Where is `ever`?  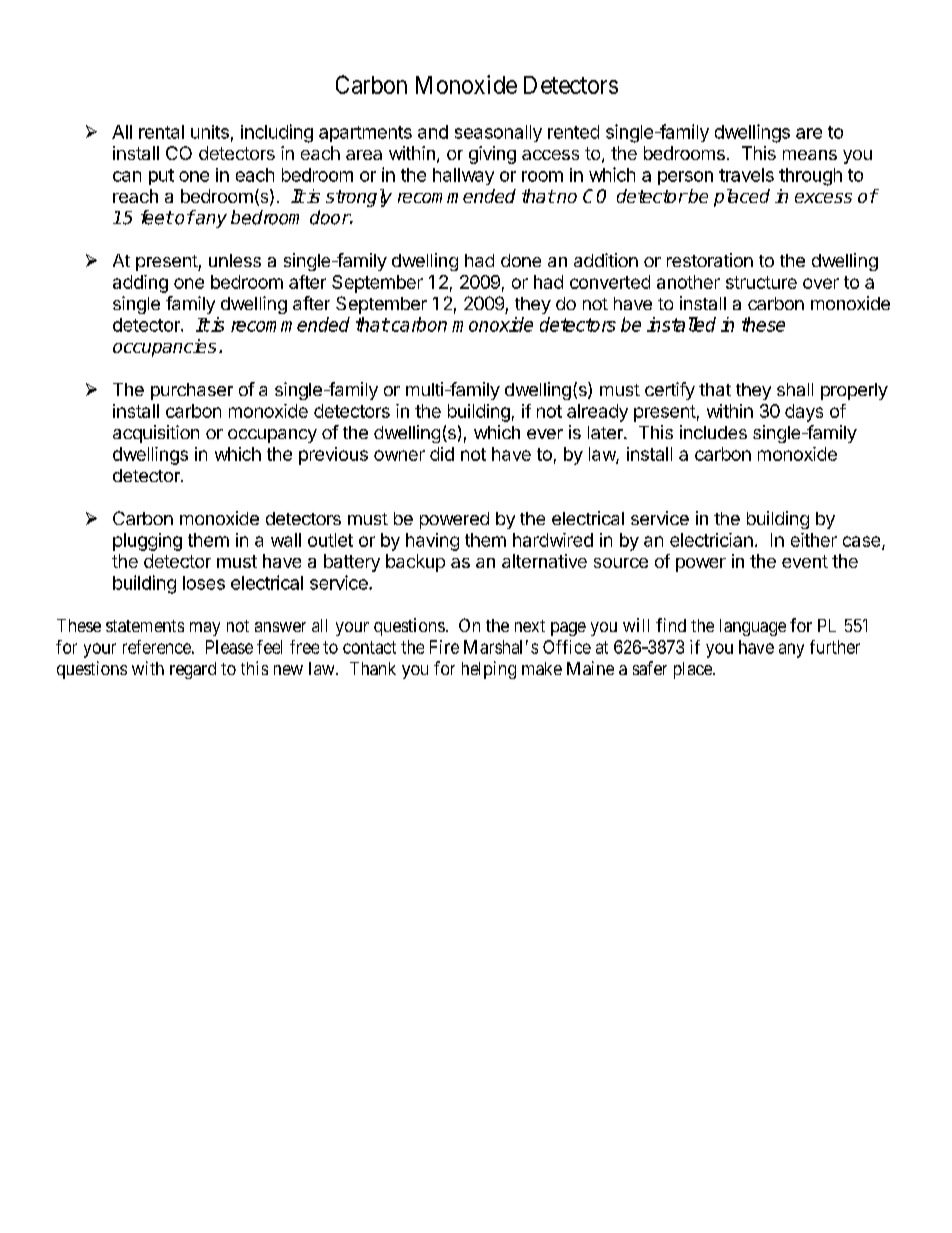
ever is located at coordinates (545, 434).
